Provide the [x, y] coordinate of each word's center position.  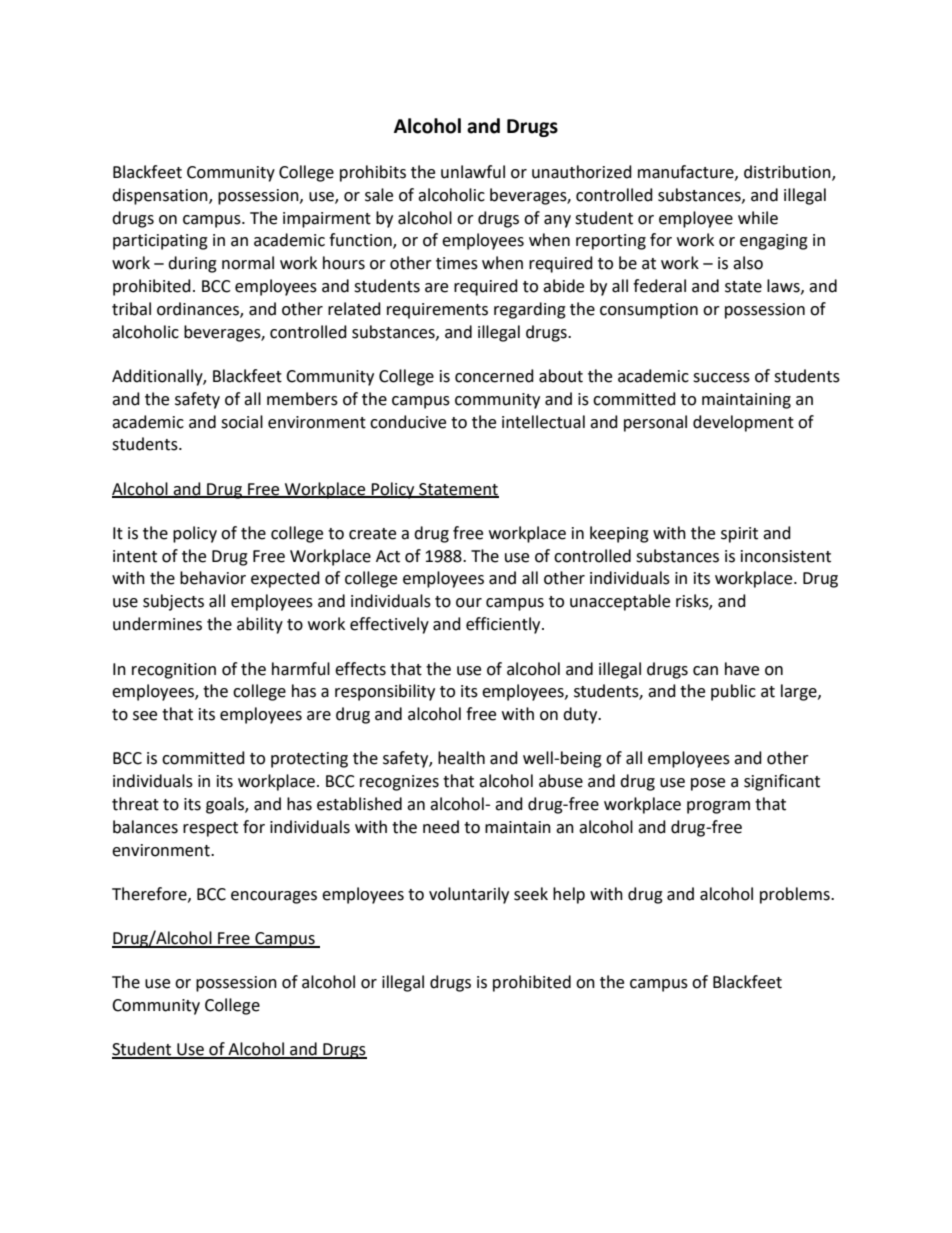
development [743, 423]
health [461, 758]
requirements [437, 311]
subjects [173, 602]
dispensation [161, 196]
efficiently [504, 625]
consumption [649, 311]
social [242, 422]
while [758, 218]
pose [708, 784]
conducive [408, 422]
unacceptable [620, 602]
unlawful [473, 172]
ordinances [199, 309]
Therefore [150, 894]
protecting [309, 760]
